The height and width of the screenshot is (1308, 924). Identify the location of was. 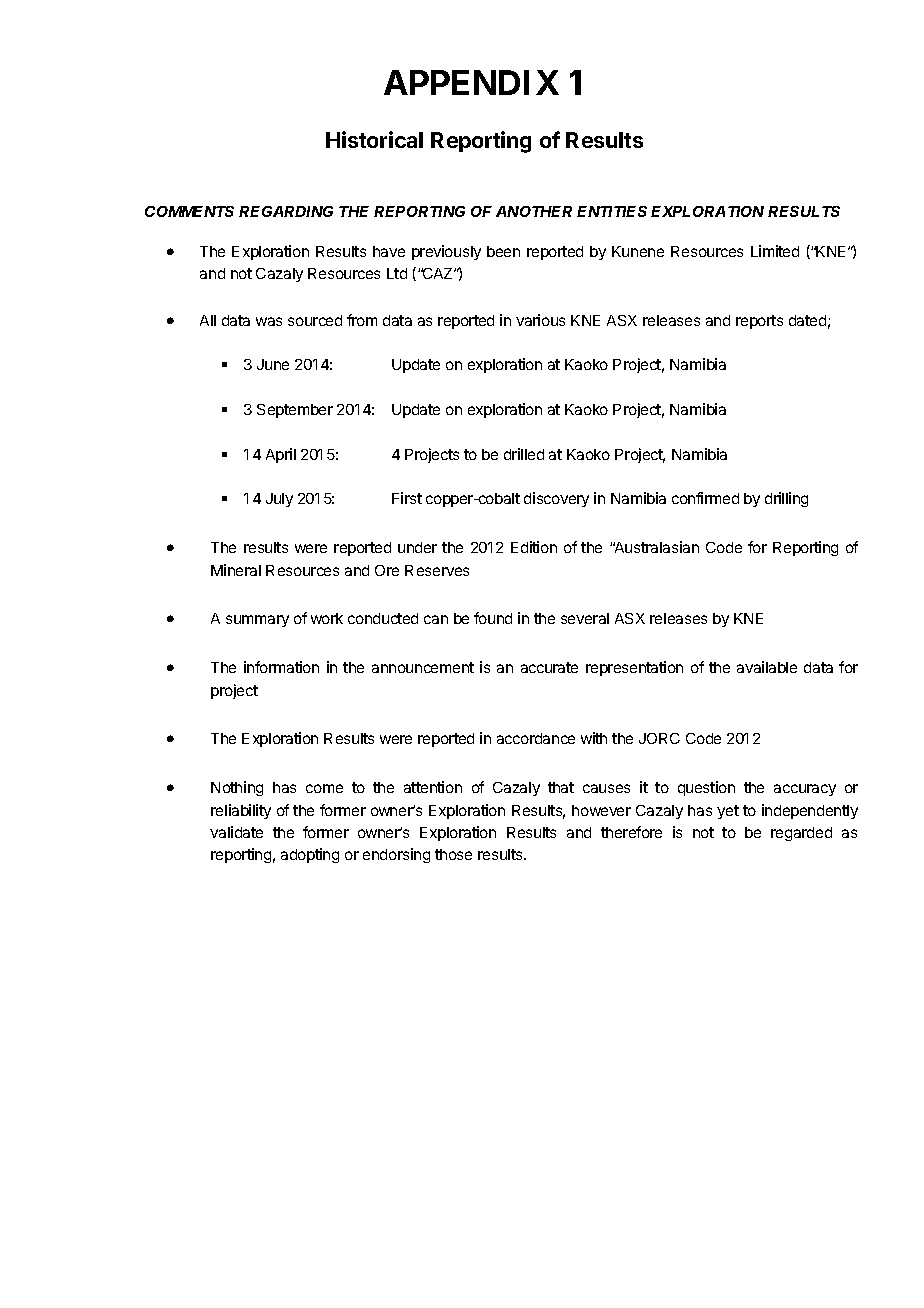
(269, 321).
